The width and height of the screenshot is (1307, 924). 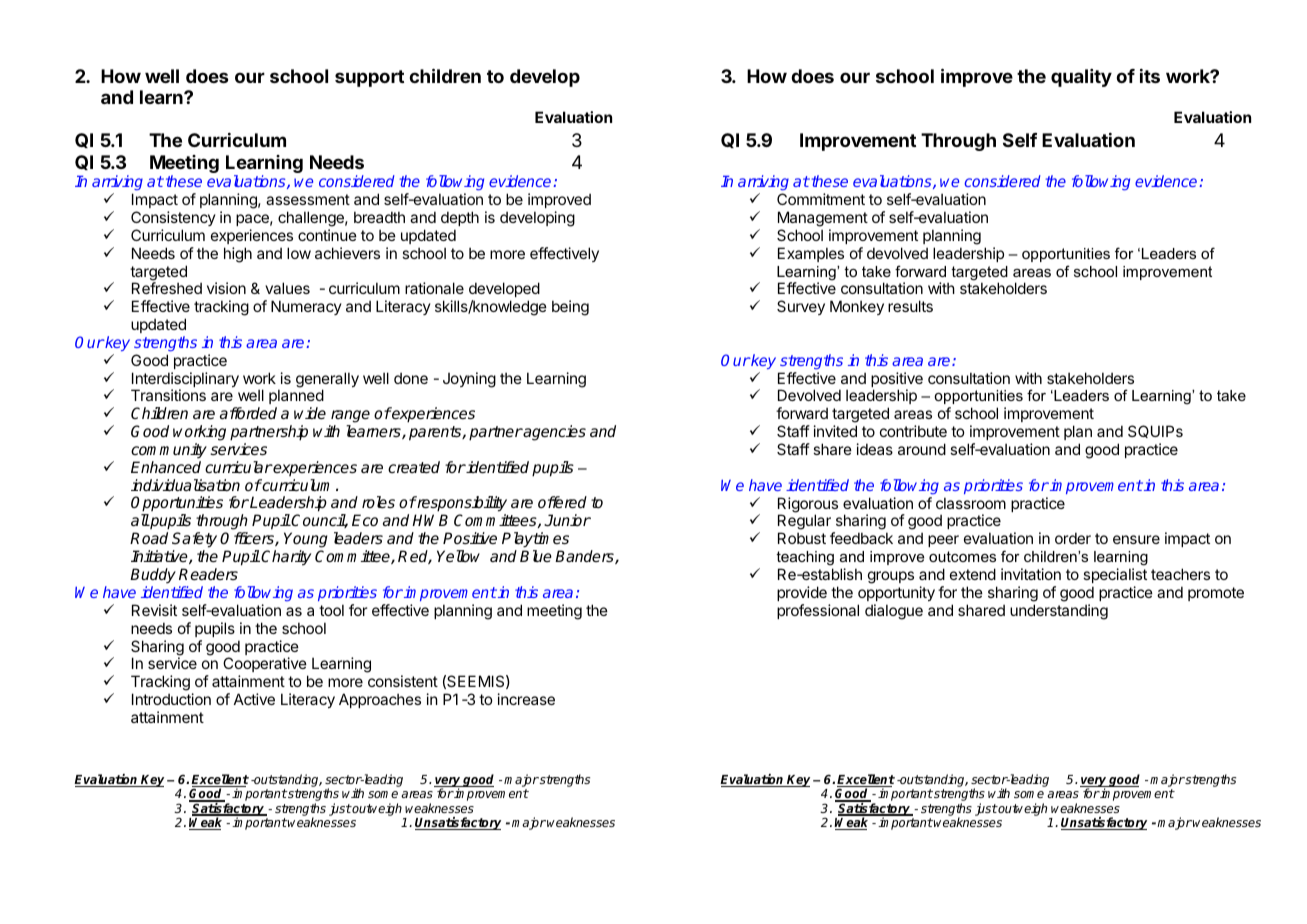 What do you see at coordinates (239, 467) in the screenshot?
I see `curricular` at bounding box center [239, 467].
